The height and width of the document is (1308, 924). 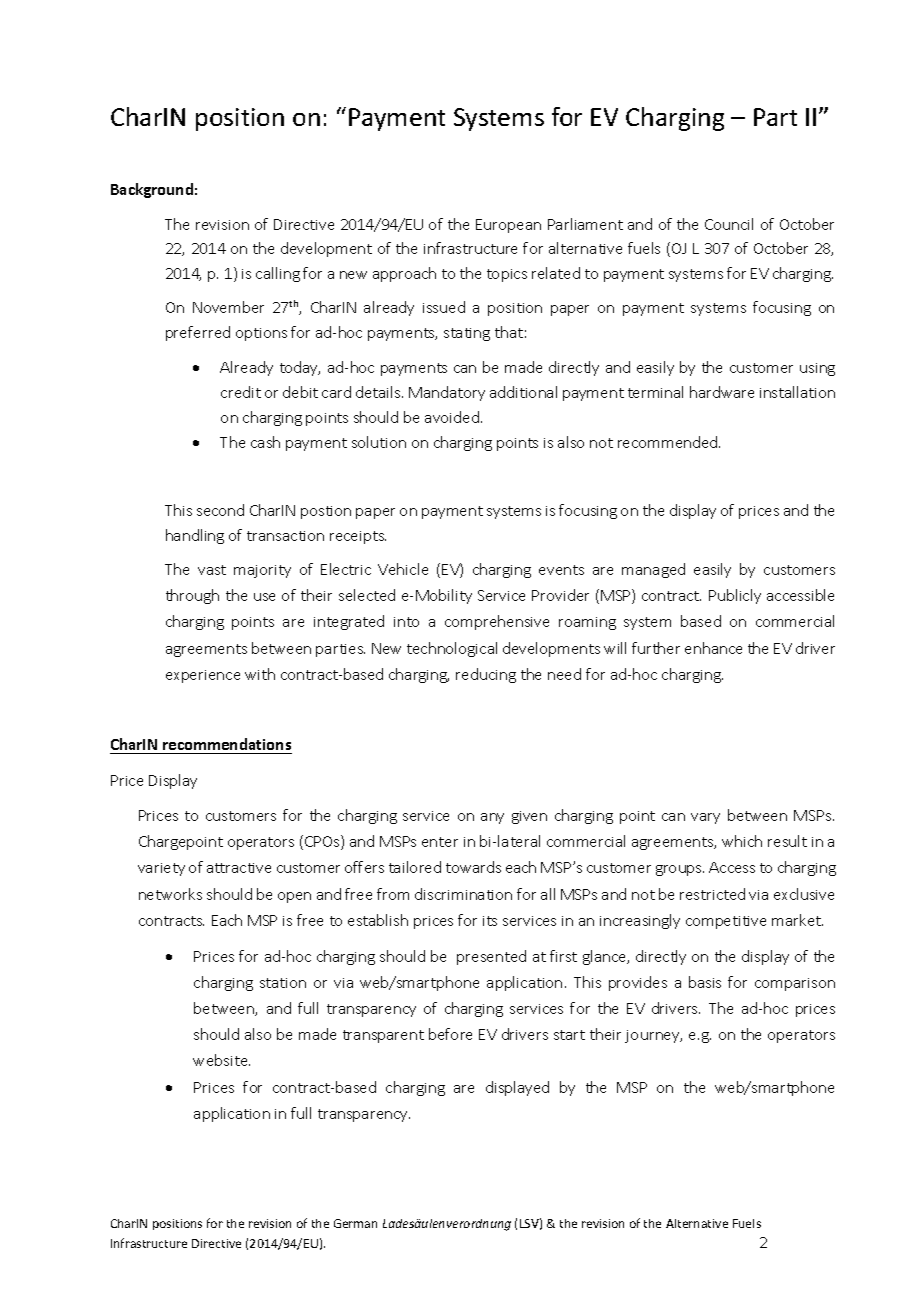 I want to click on recommended, so click(x=669, y=442).
